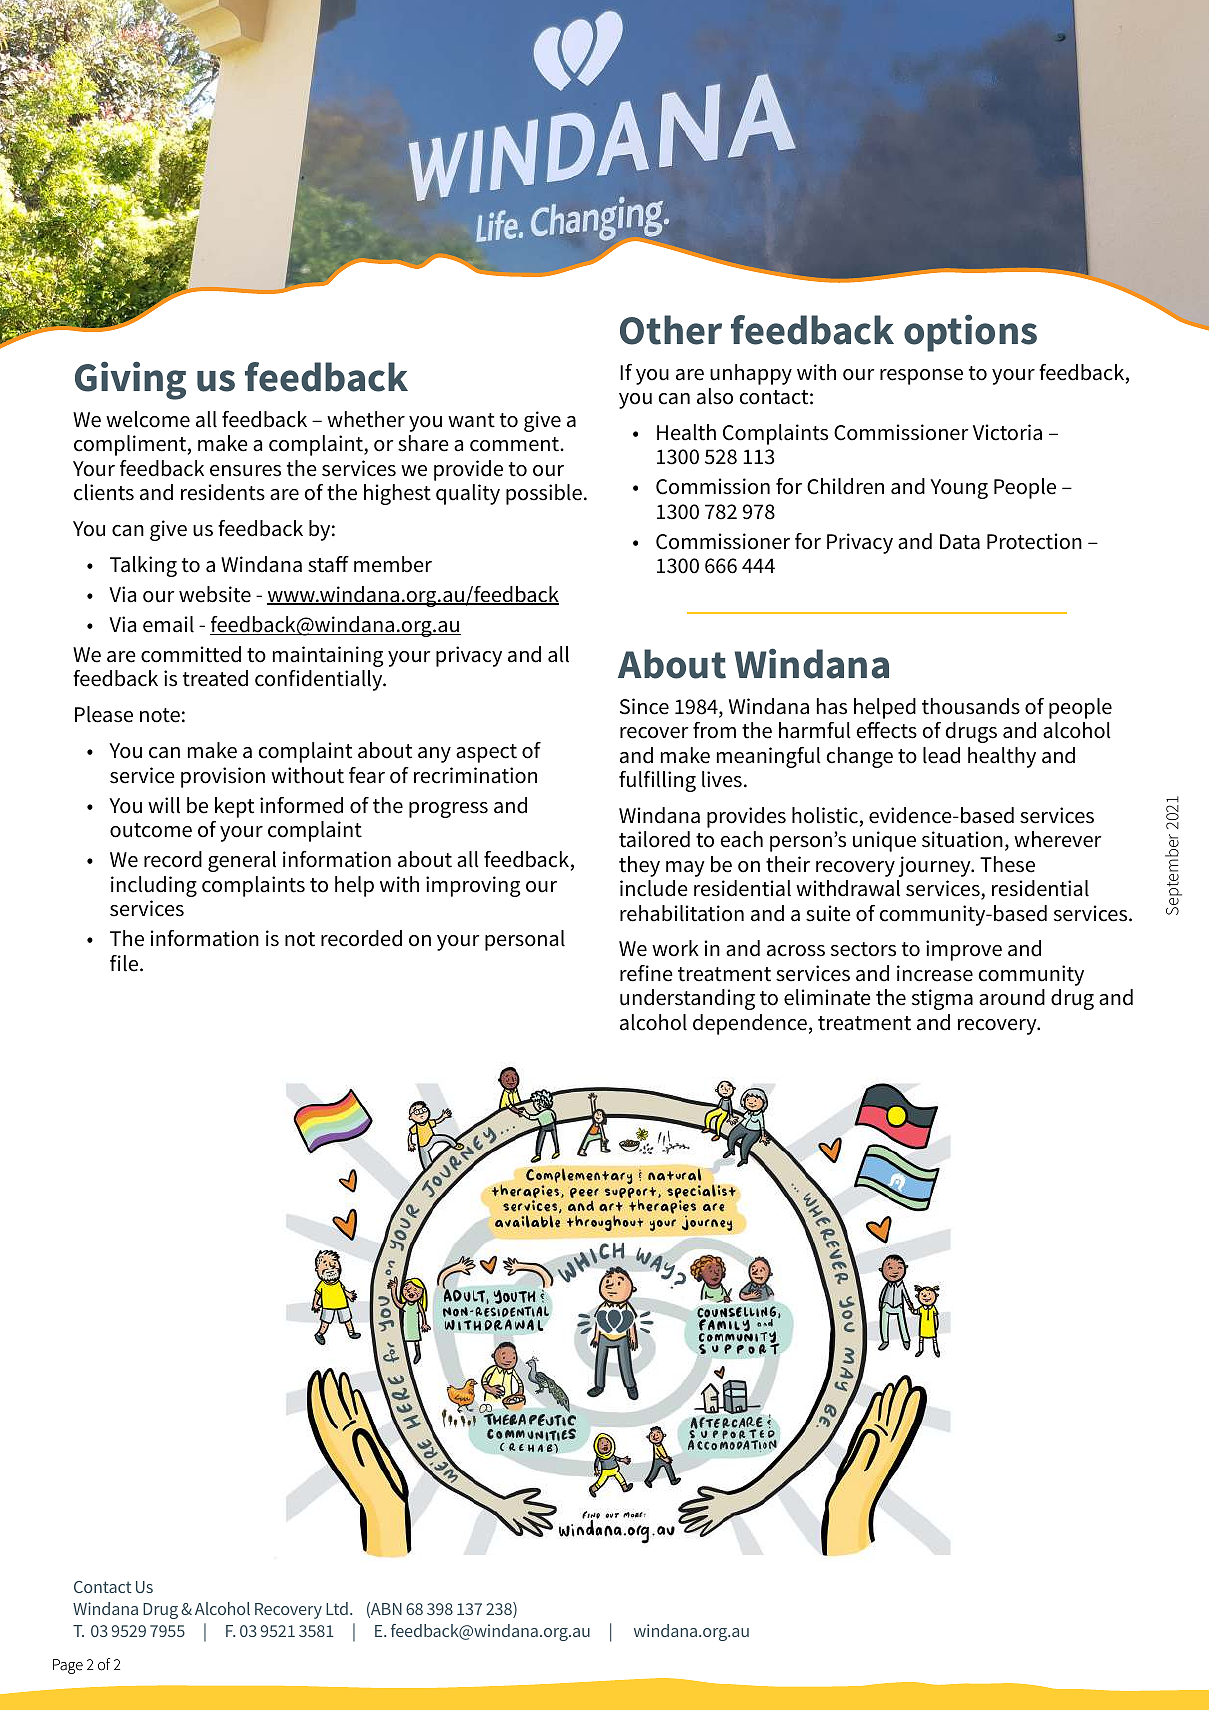  Describe the element at coordinates (921, 377) in the screenshot. I see `response` at that location.
